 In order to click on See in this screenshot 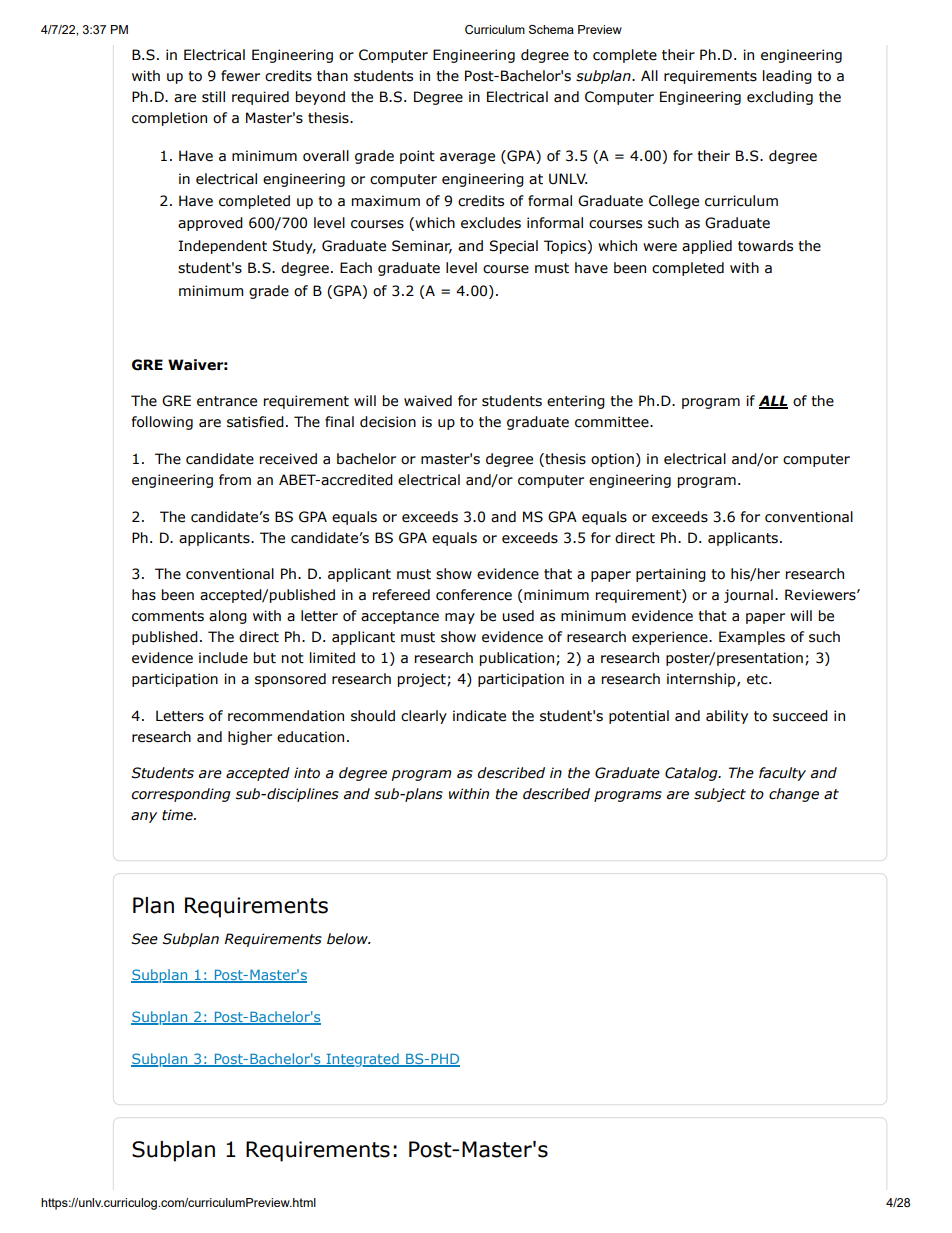, I will do `click(144, 939)`.
